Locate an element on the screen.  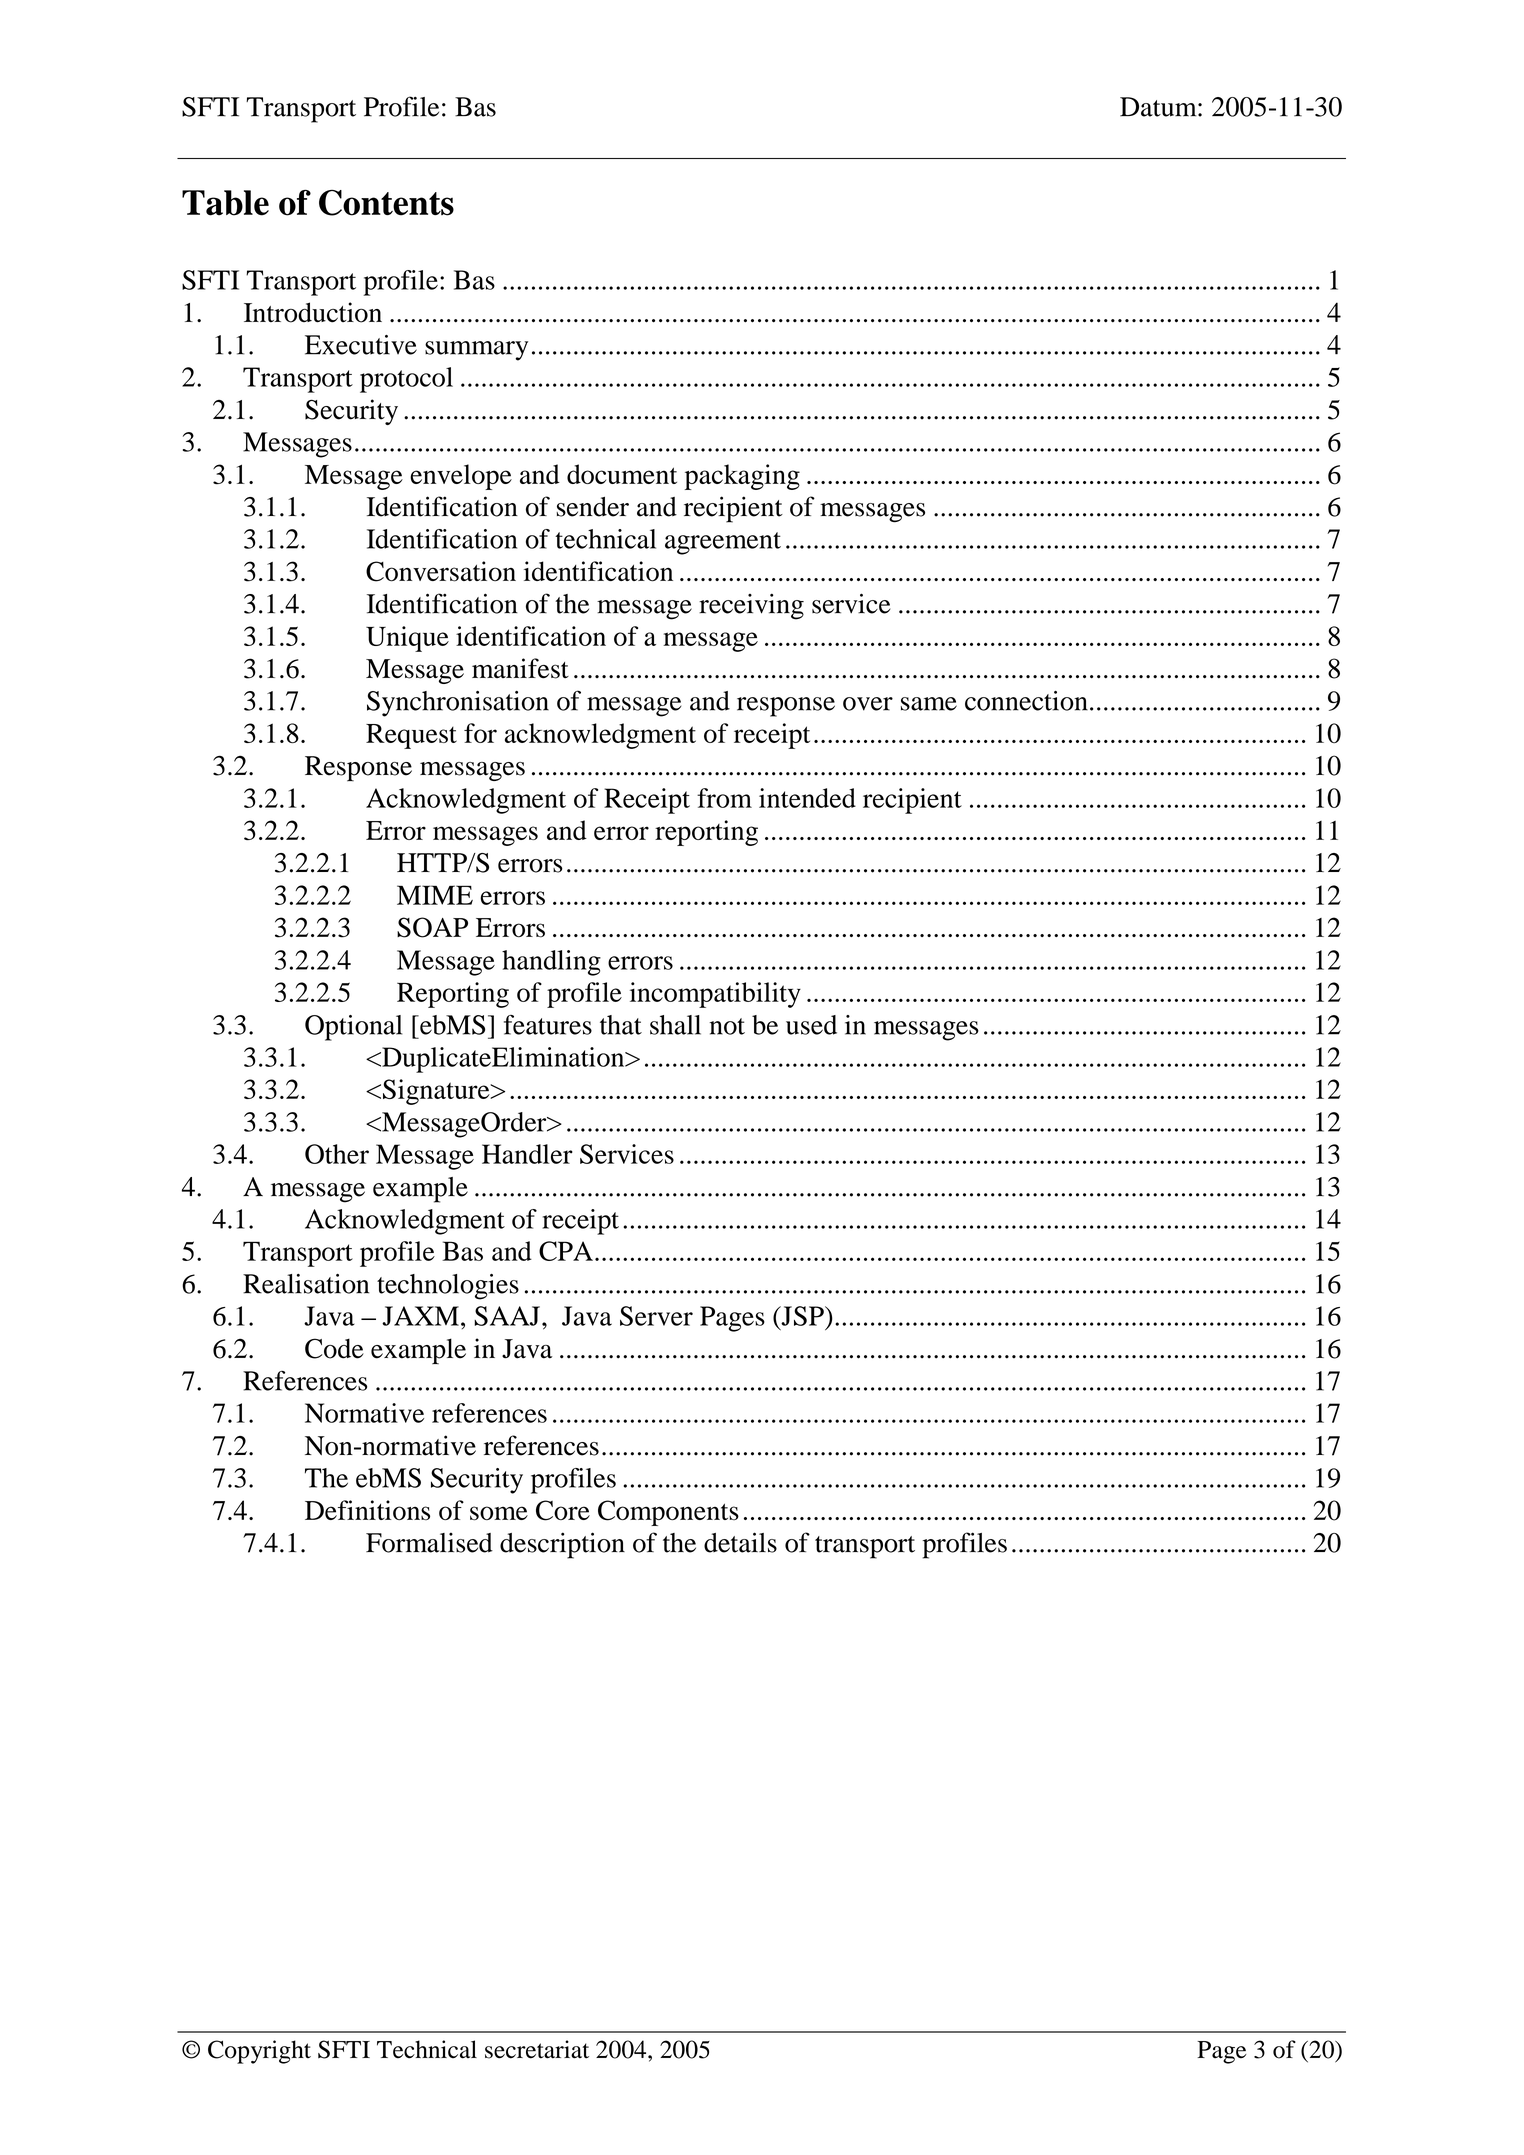
Definitions is located at coordinates (367, 1510).
